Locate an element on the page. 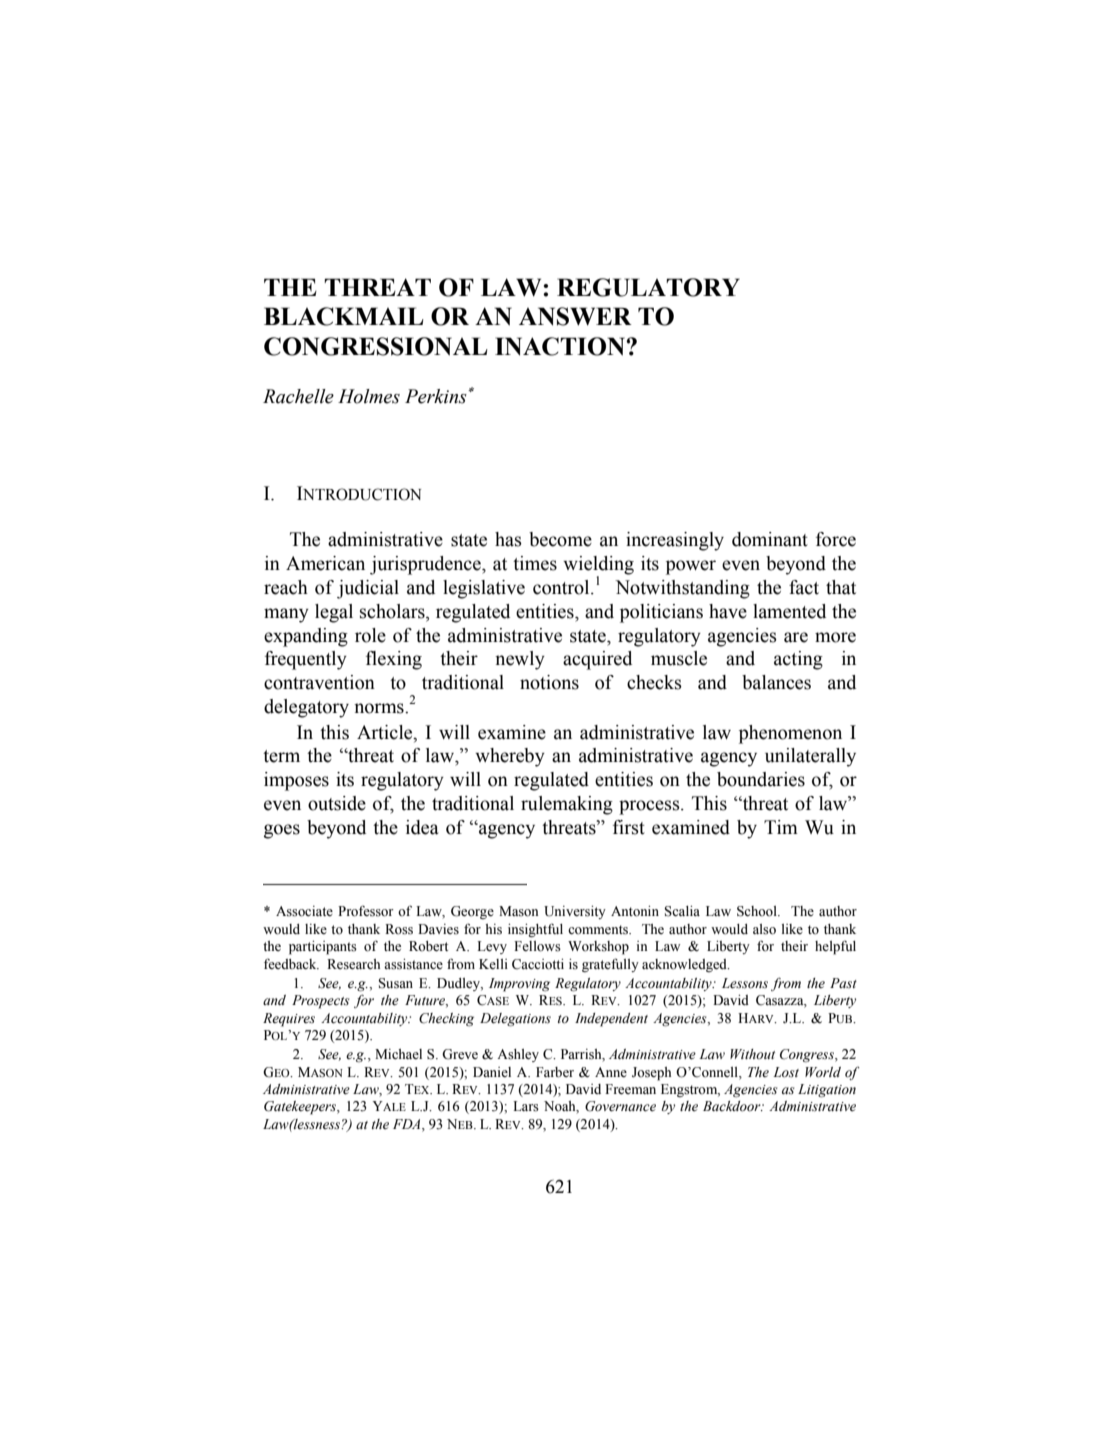 The image size is (1120, 1450). lamented is located at coordinates (789, 611).
